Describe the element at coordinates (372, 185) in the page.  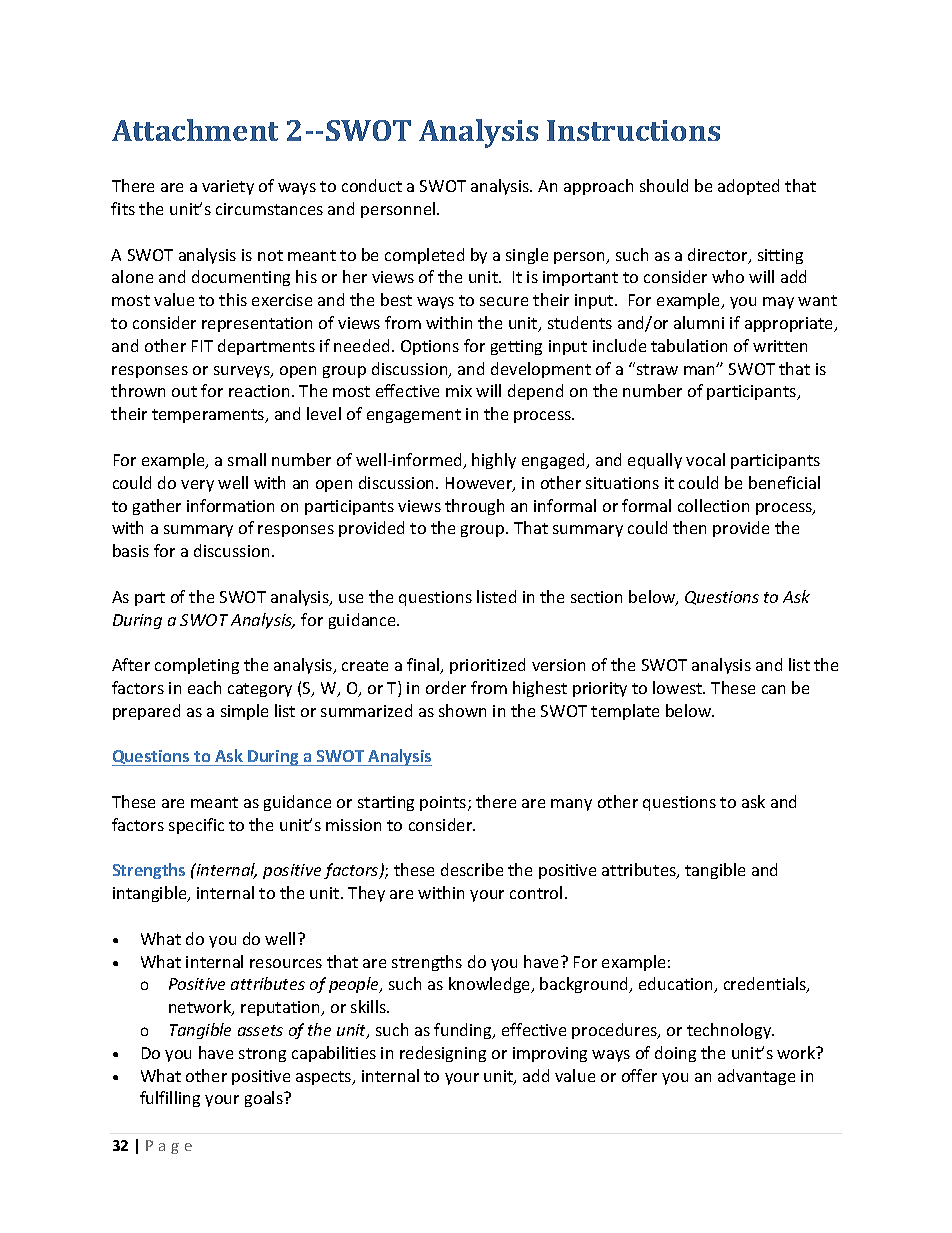
I see `conduct` at that location.
